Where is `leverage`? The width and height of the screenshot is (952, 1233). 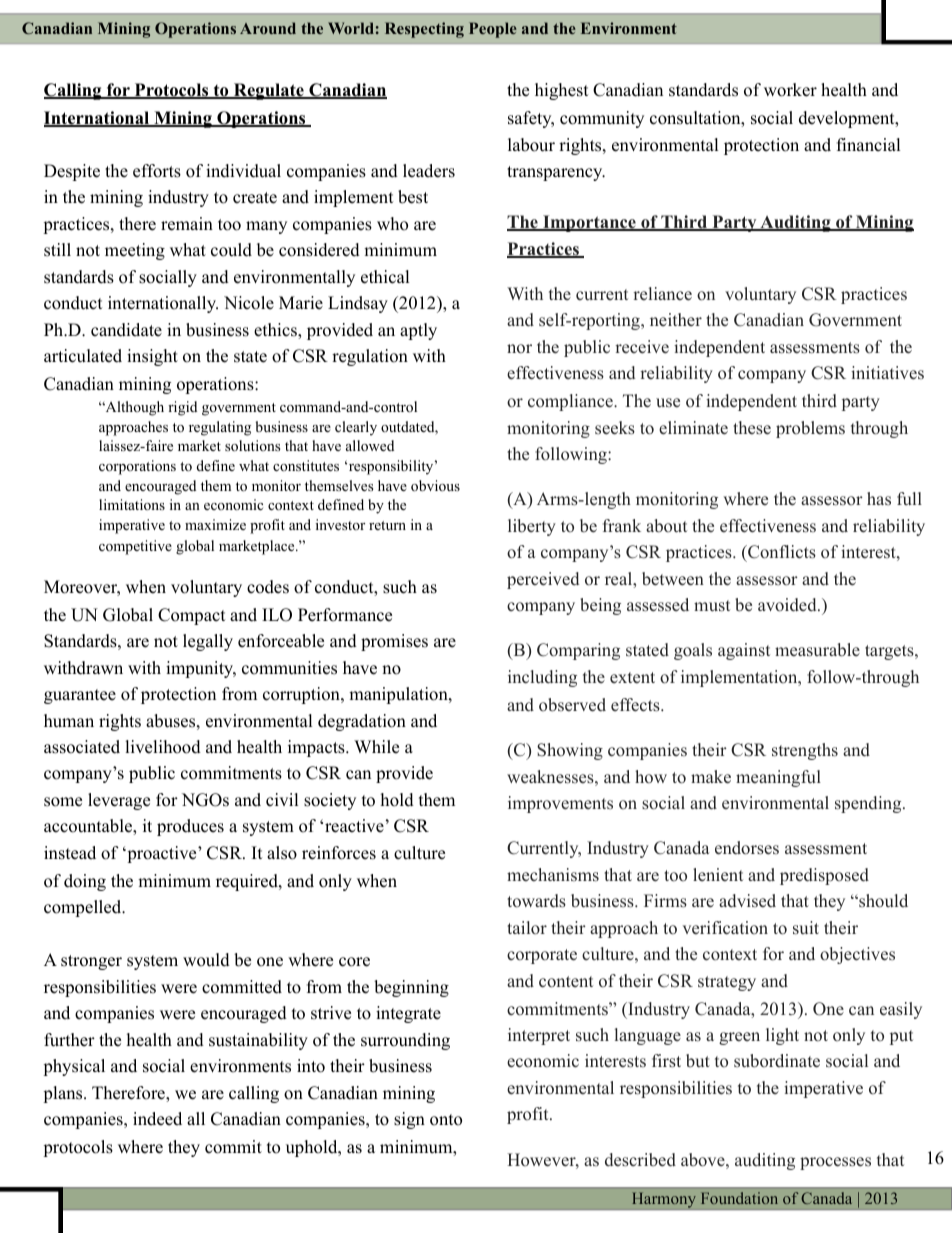 leverage is located at coordinates (119, 801).
